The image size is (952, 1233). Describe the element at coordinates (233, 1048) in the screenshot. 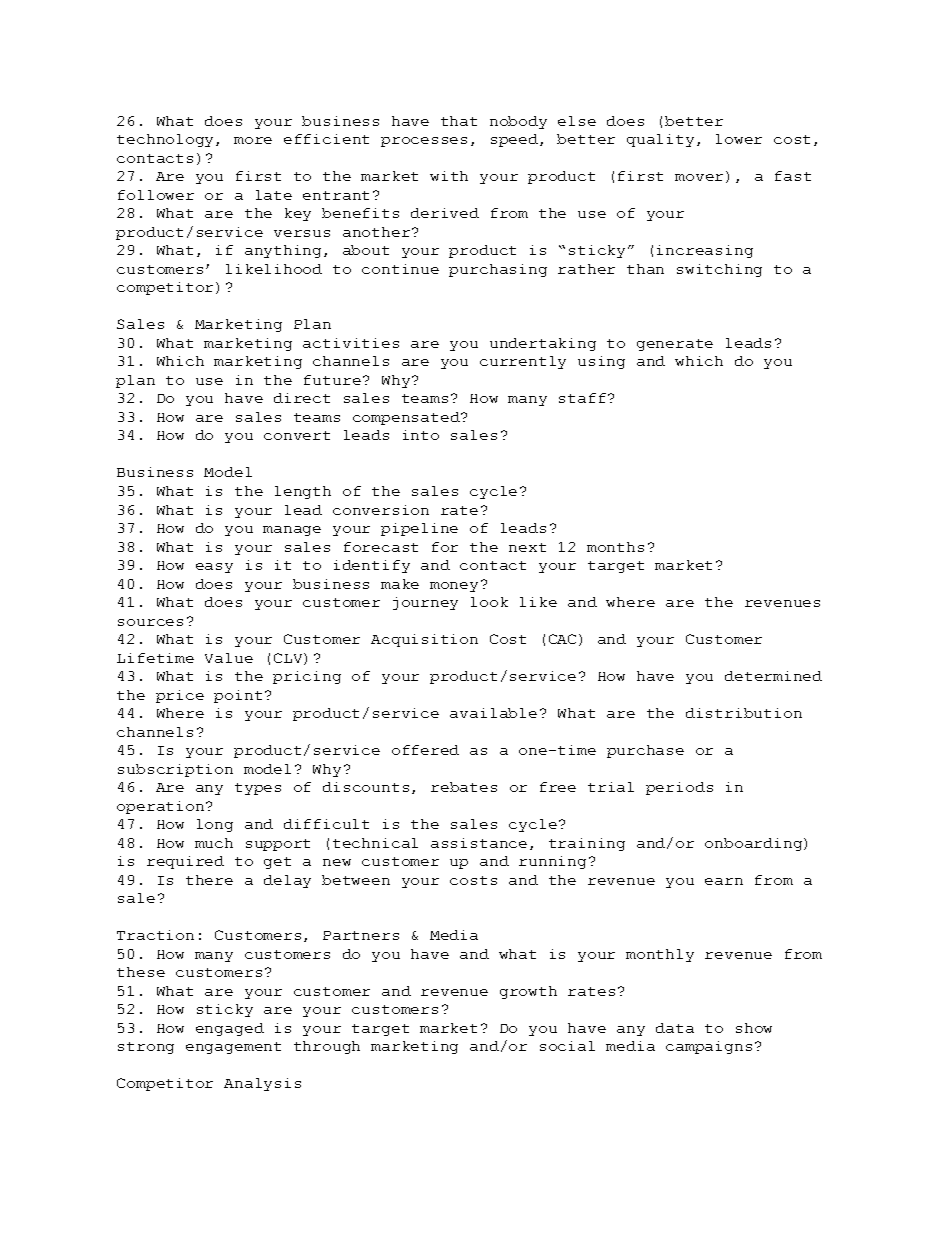

I see `engagement` at that location.
